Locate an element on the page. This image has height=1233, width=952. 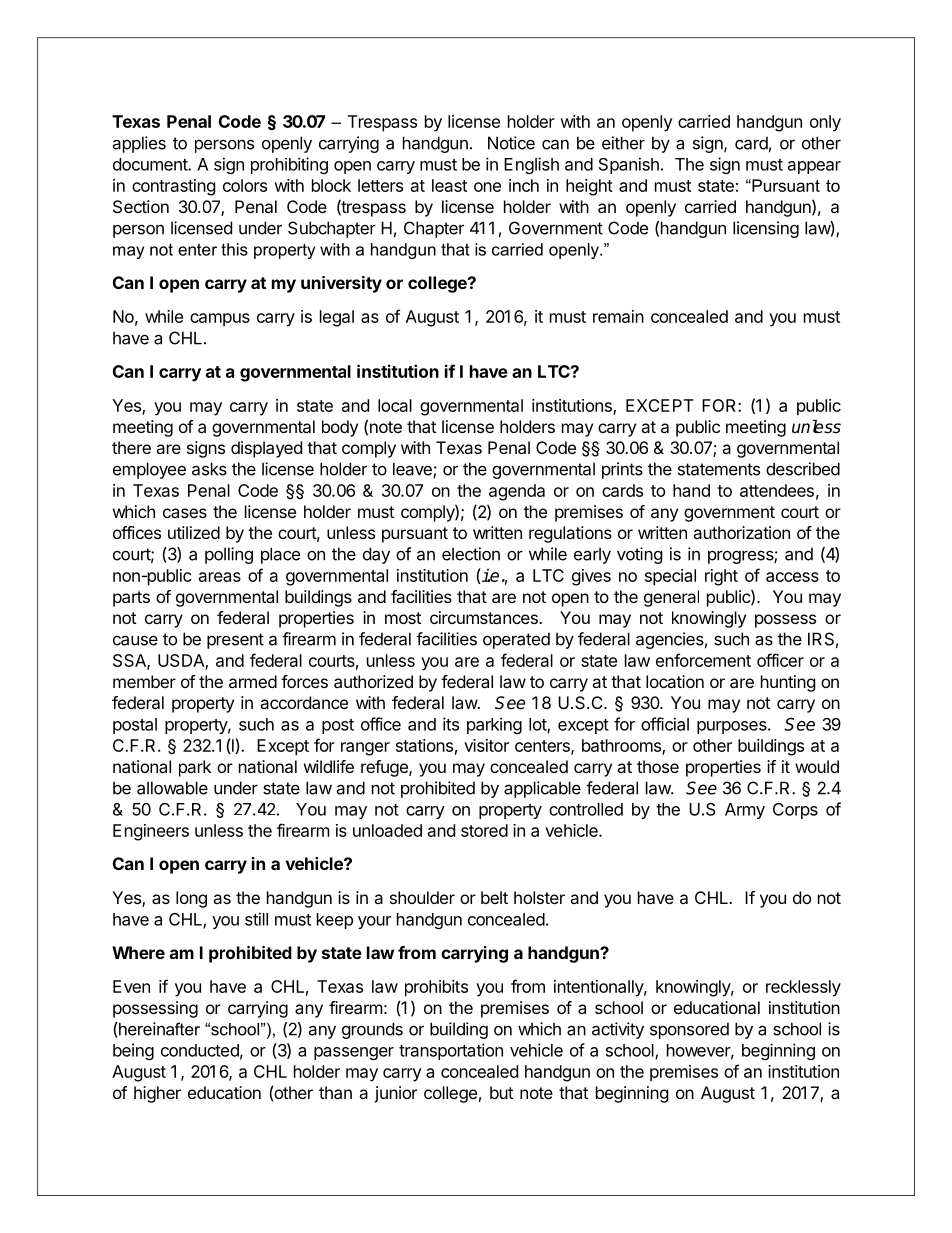
appear is located at coordinates (814, 167).
